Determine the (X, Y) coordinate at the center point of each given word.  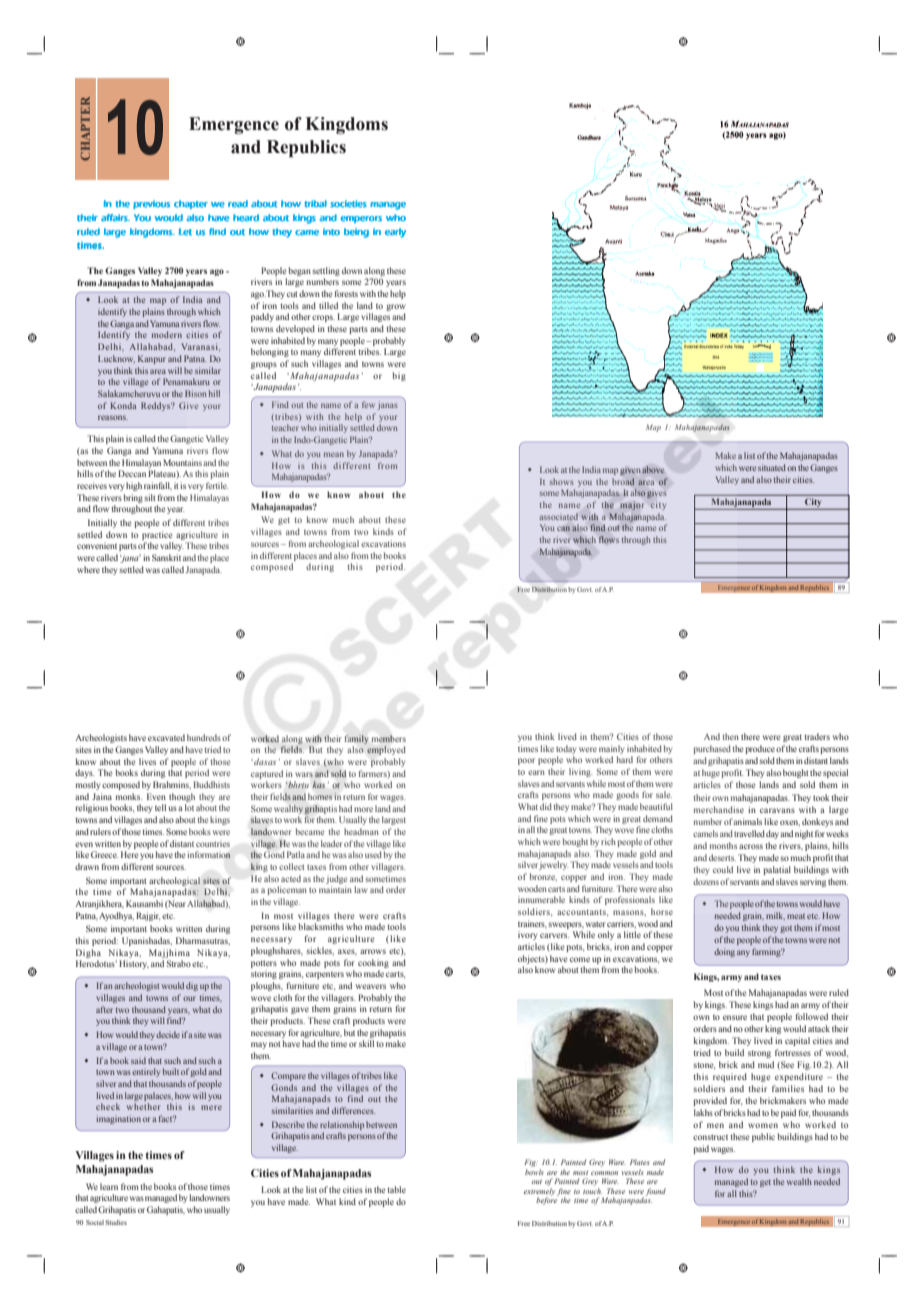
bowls (534, 1172)
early (395, 233)
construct (710, 1137)
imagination (118, 1119)
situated (772, 467)
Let (185, 232)
